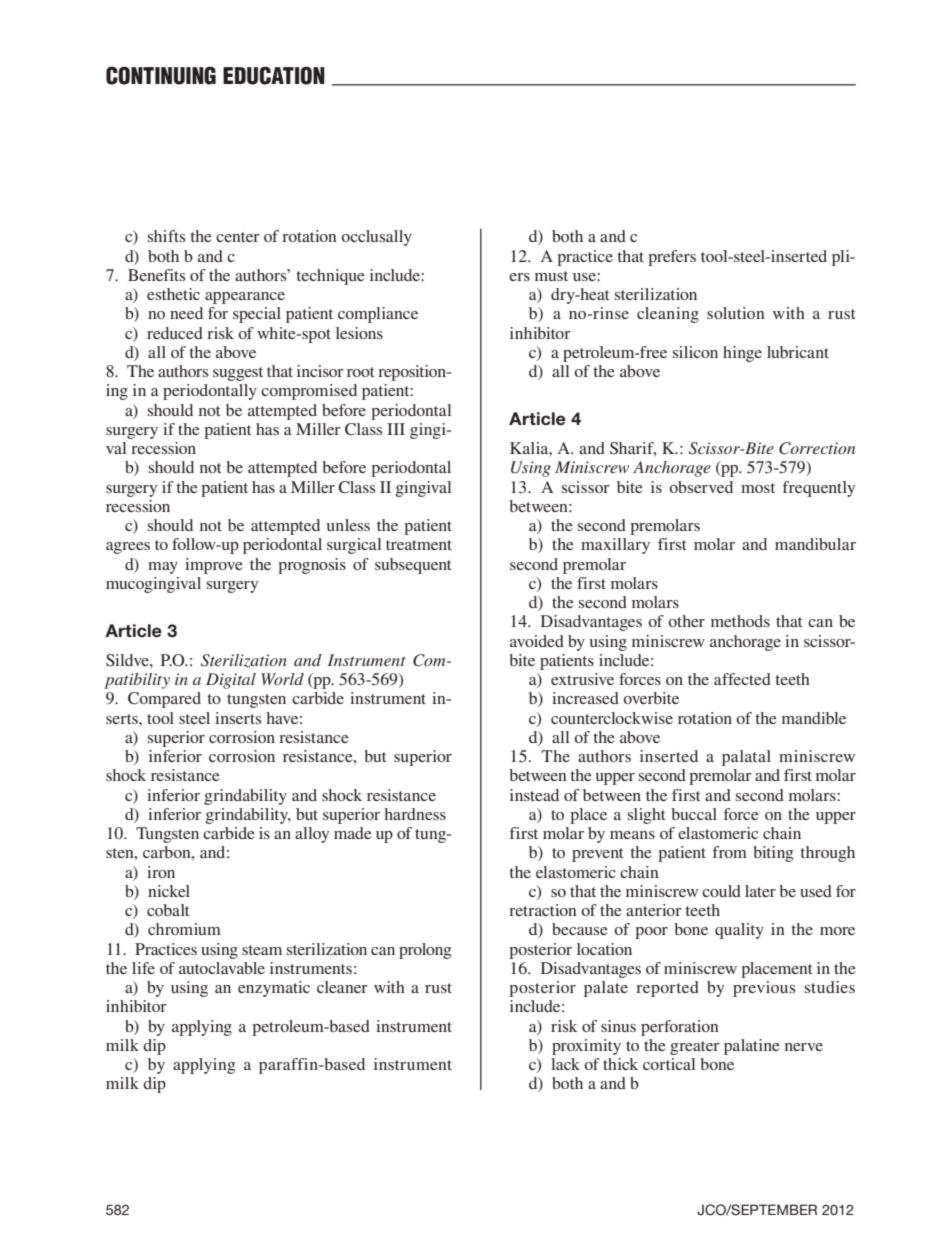 The width and height of the document is (952, 1256). I want to click on suggest, so click(238, 374).
